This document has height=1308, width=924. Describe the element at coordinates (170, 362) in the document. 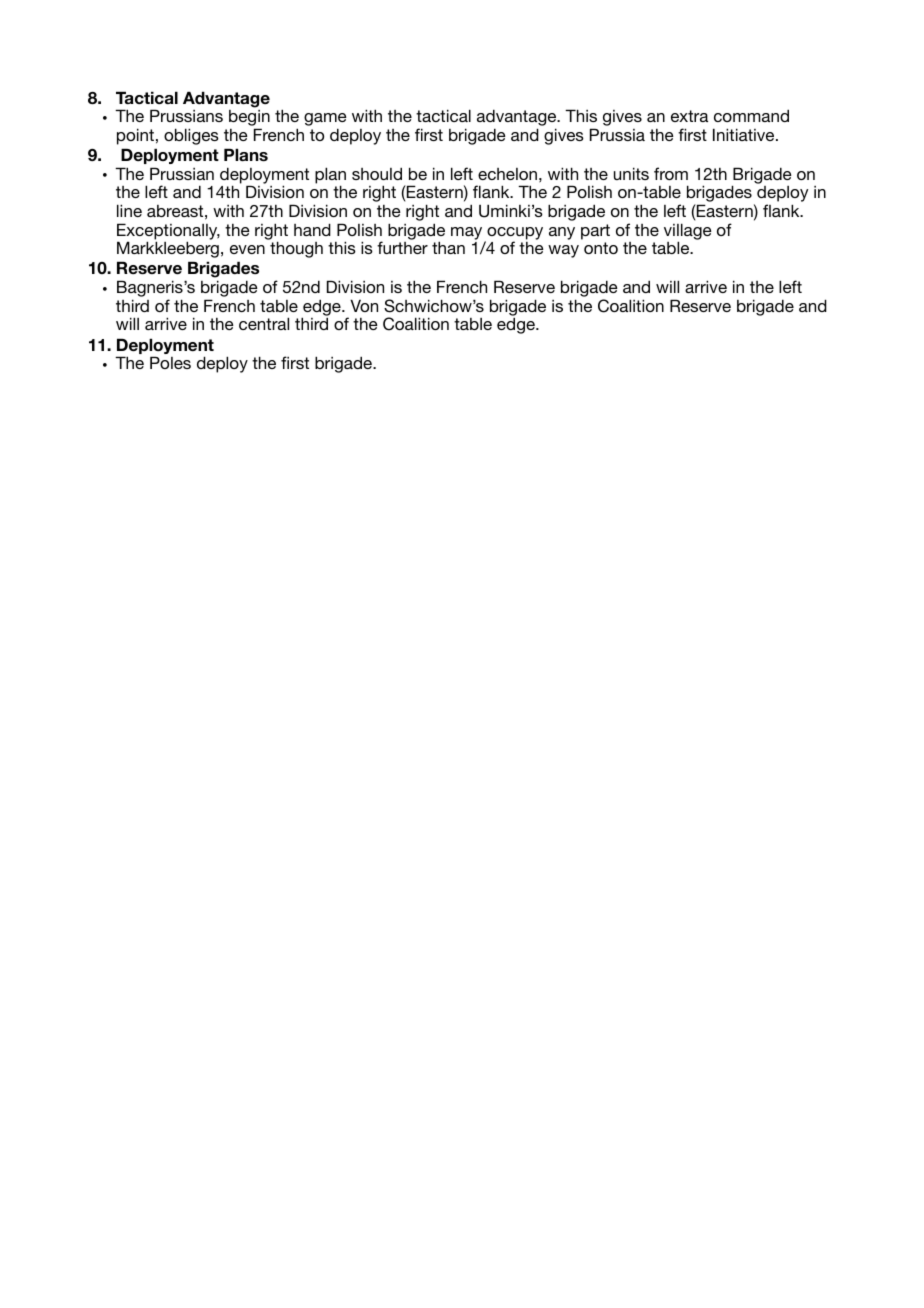

I see `Poles` at that location.
